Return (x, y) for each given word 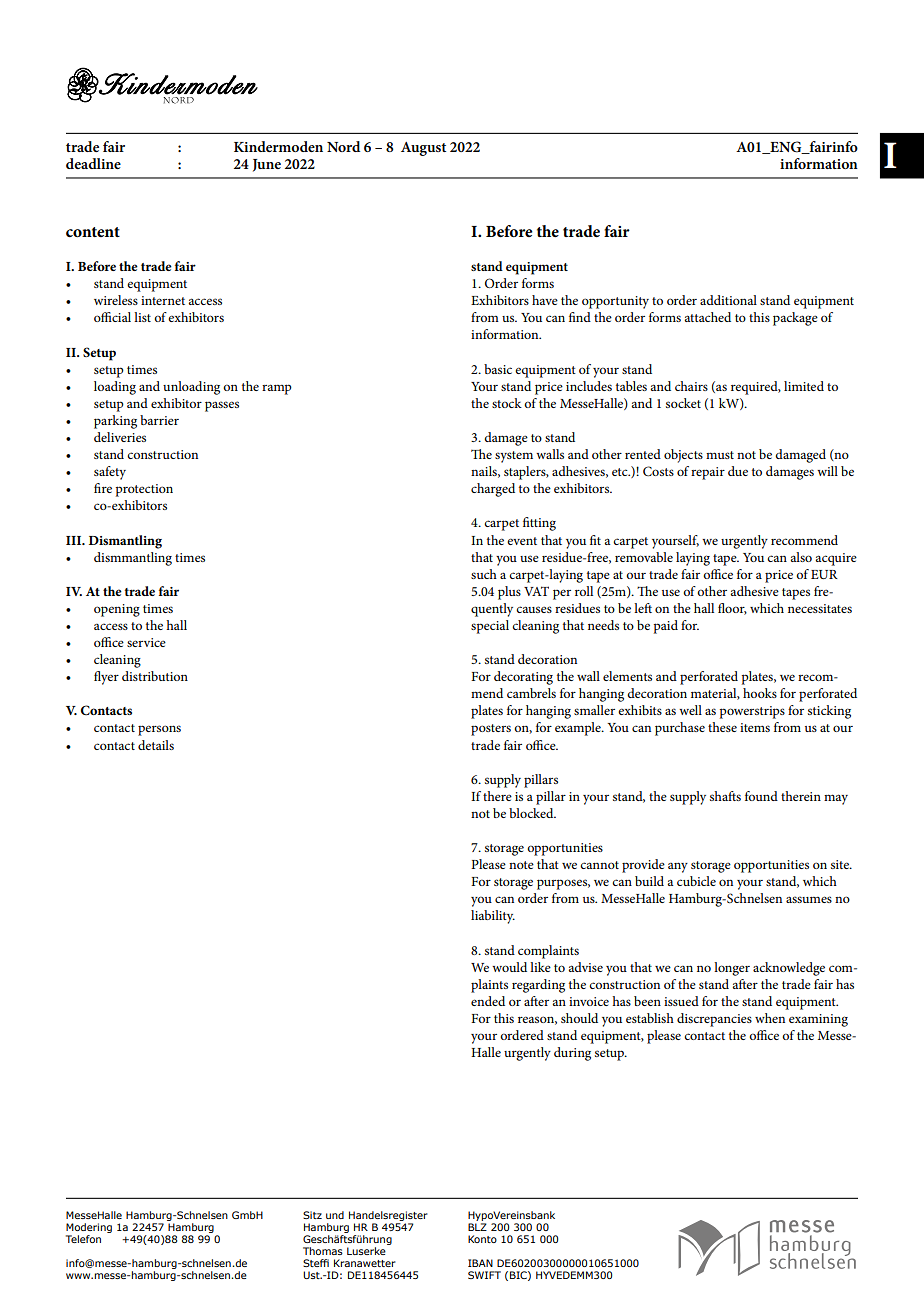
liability (493, 917)
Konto (482, 1239)
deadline (93, 163)
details (156, 745)
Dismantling (125, 542)
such (484, 574)
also (801, 557)
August (423, 149)
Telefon (83, 1239)
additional (728, 300)
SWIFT (484, 1275)
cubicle (696, 881)
